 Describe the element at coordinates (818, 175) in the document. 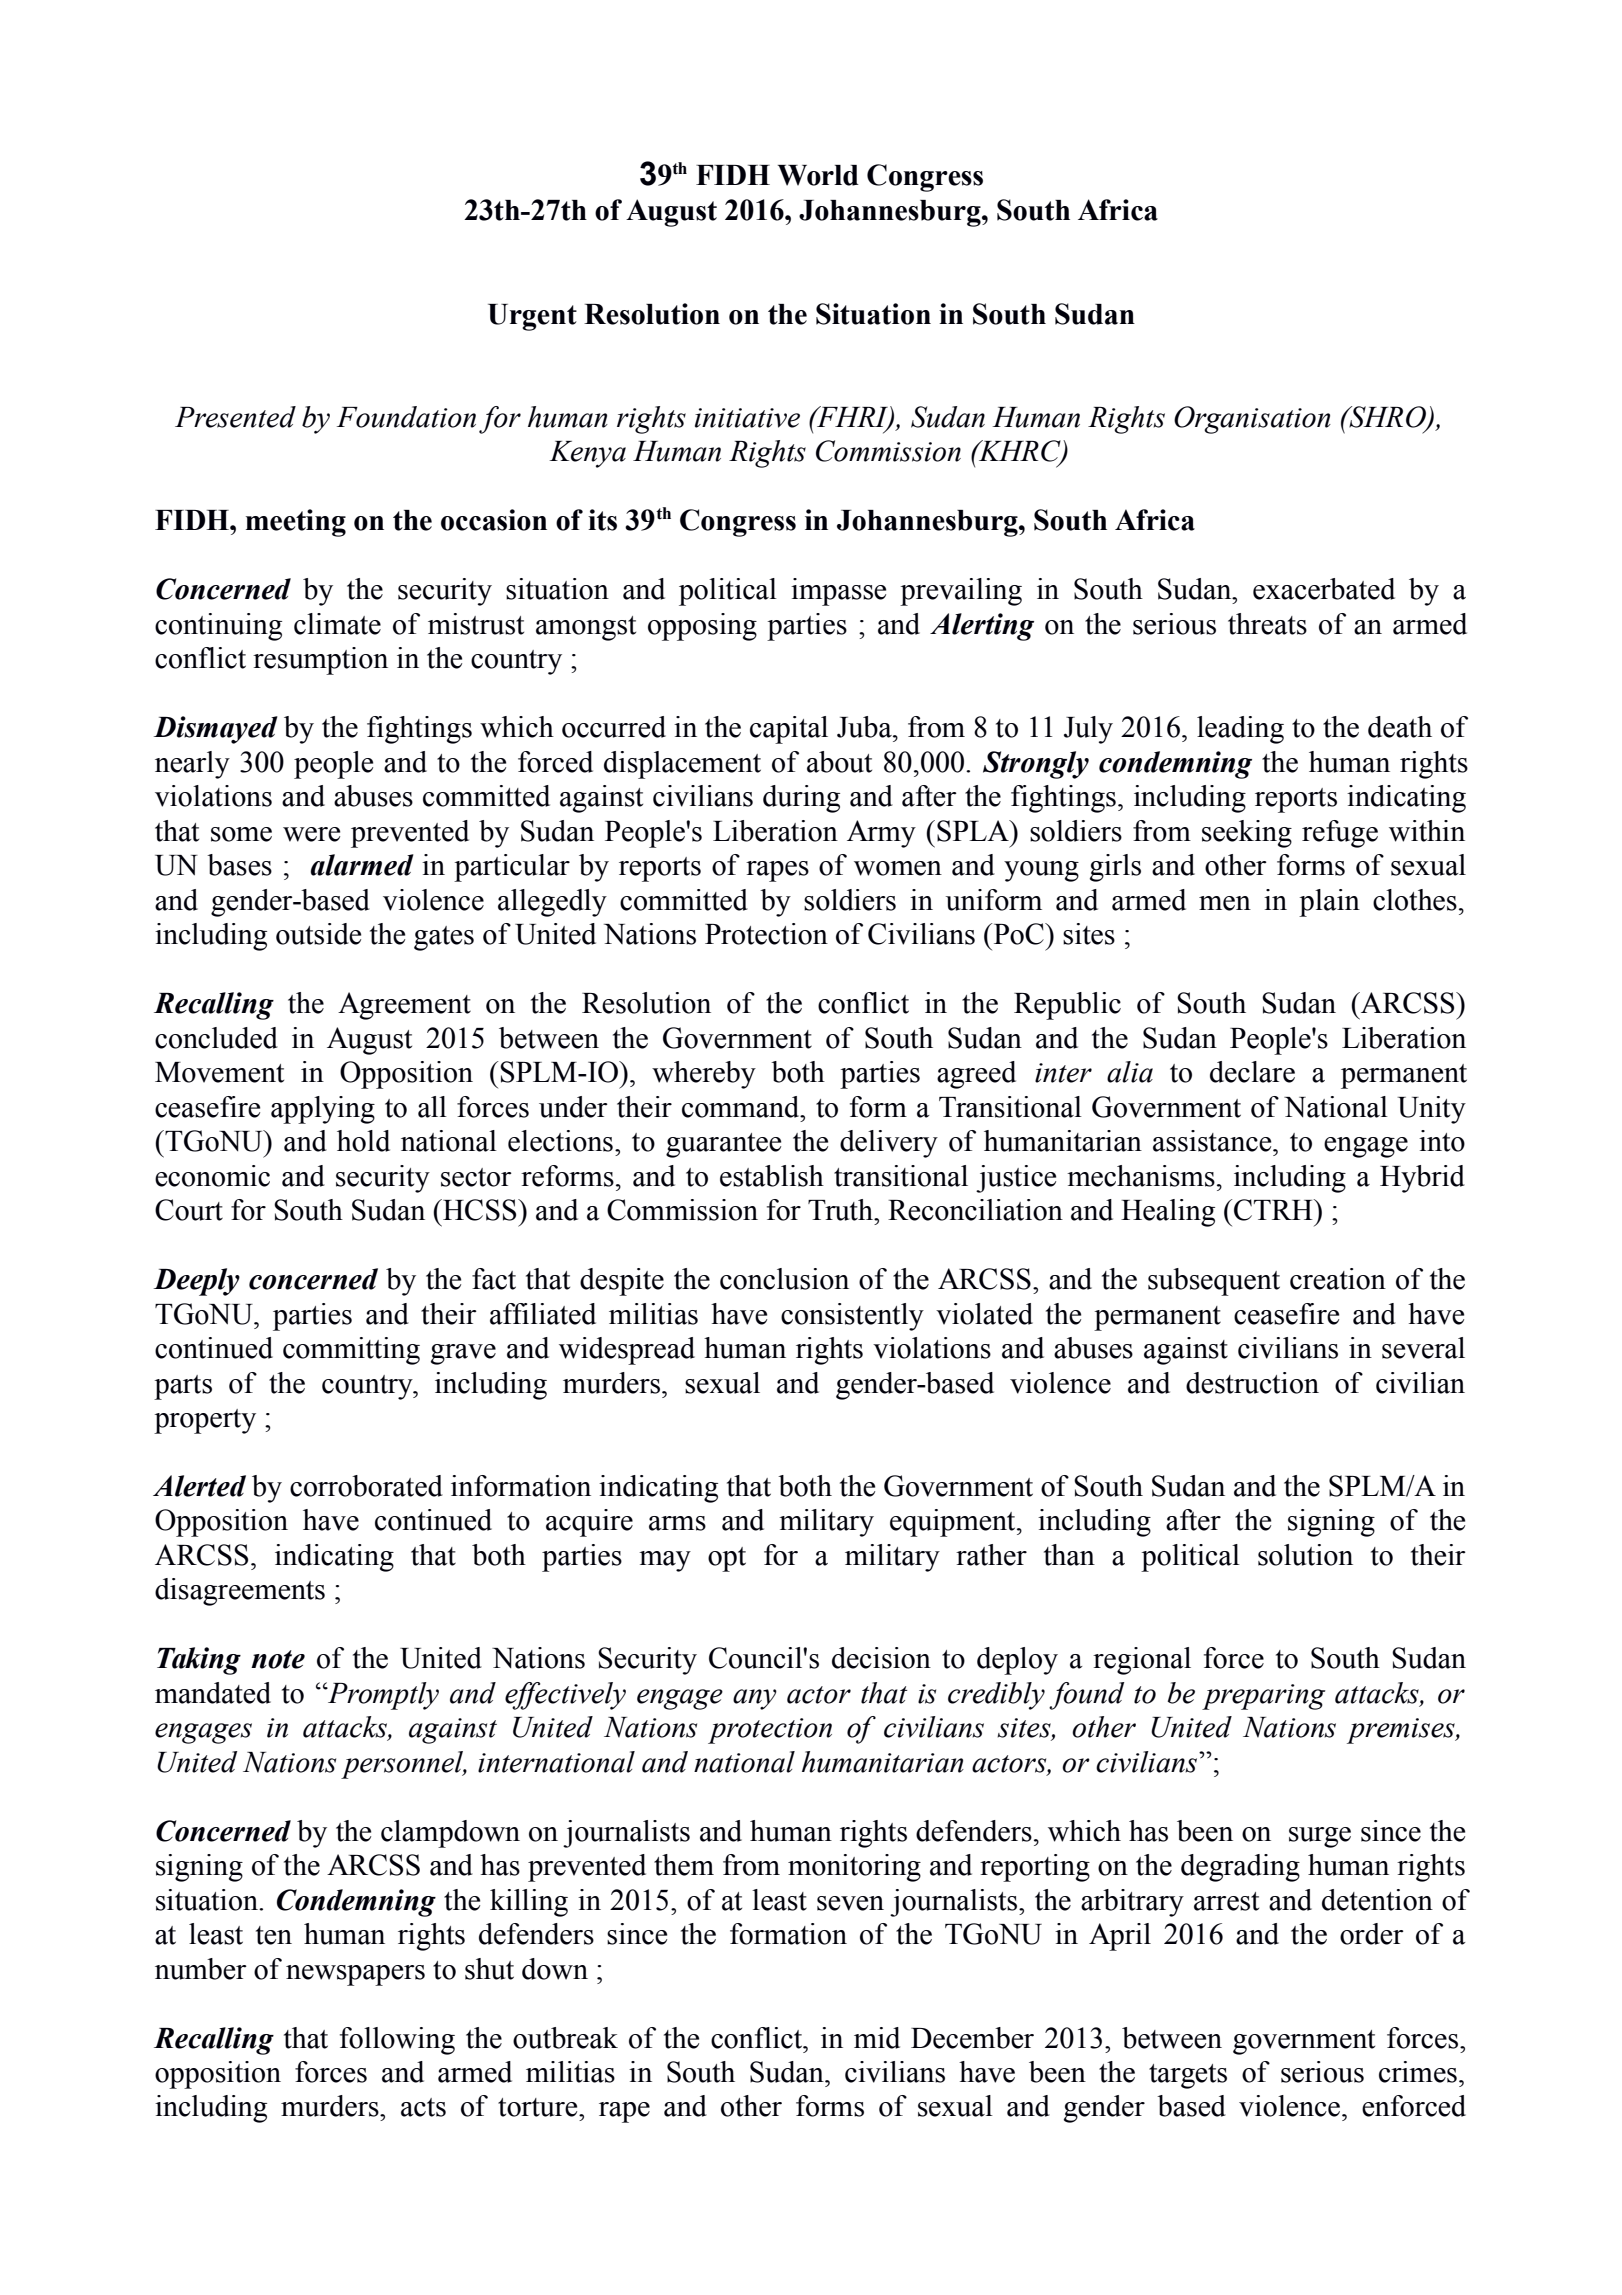

I see `World` at that location.
